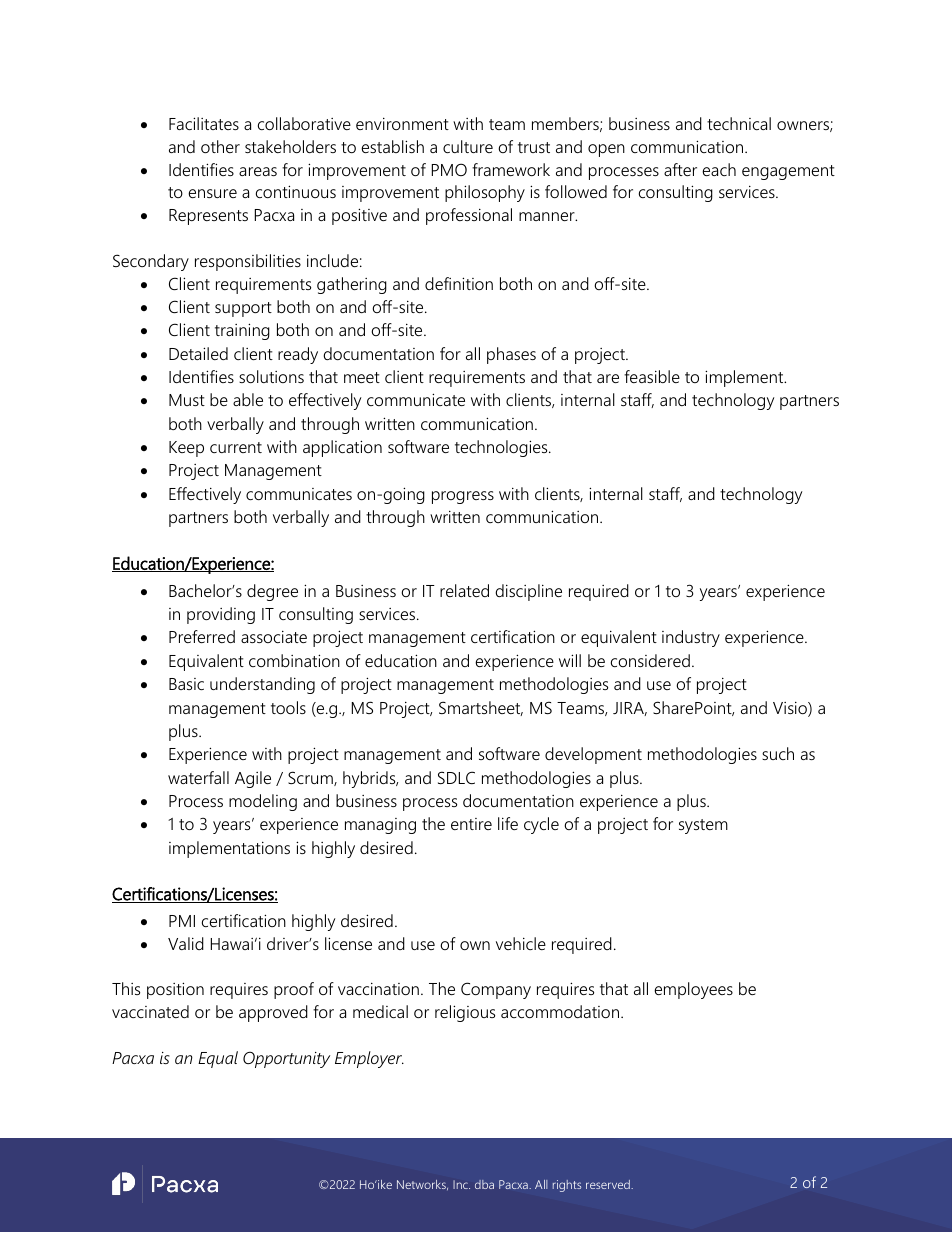 The height and width of the screenshot is (1233, 952). I want to click on related, so click(464, 590).
